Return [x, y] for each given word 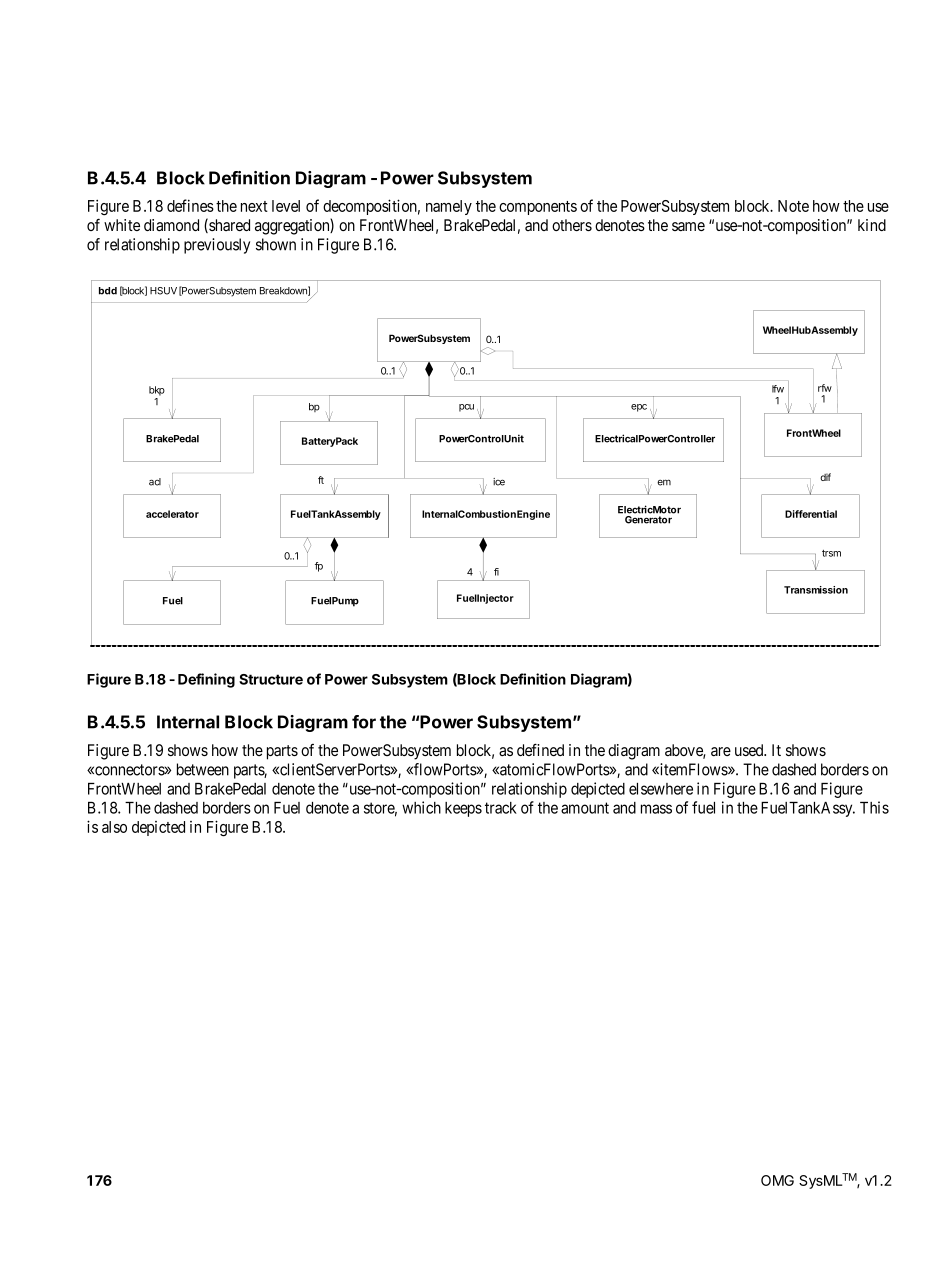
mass [656, 809]
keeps [463, 809]
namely [449, 207]
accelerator [172, 514]
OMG [777, 1180]
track [501, 808]
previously [217, 246]
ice [499, 482]
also [114, 827]
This [874, 807]
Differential [811, 514]
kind [872, 225]
